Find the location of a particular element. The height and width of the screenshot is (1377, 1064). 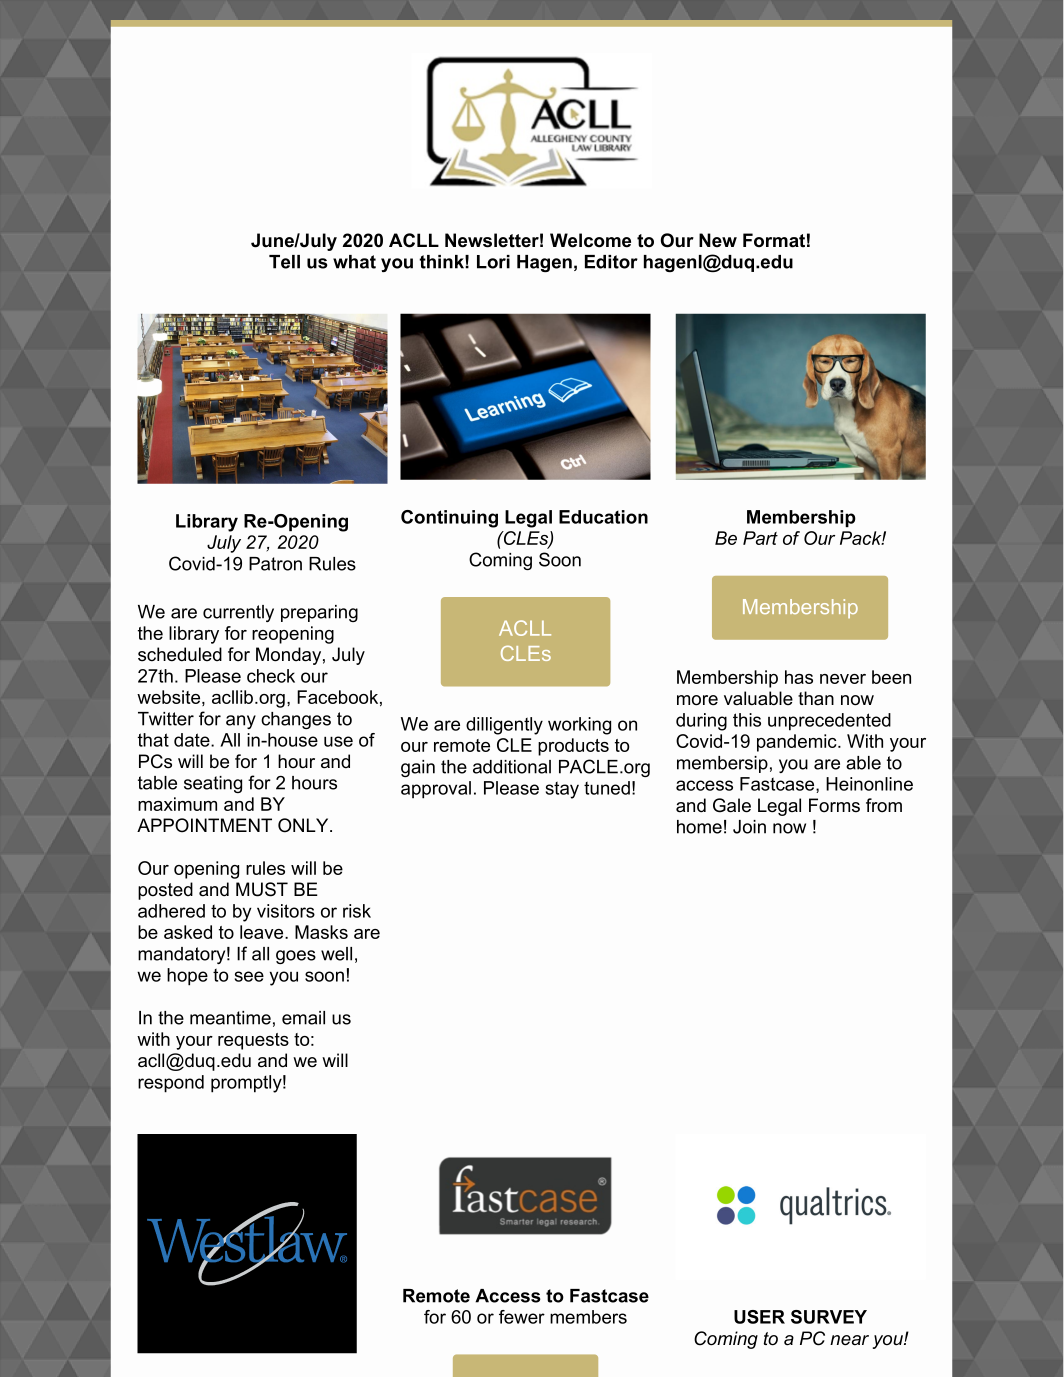

risk is located at coordinates (357, 911).
